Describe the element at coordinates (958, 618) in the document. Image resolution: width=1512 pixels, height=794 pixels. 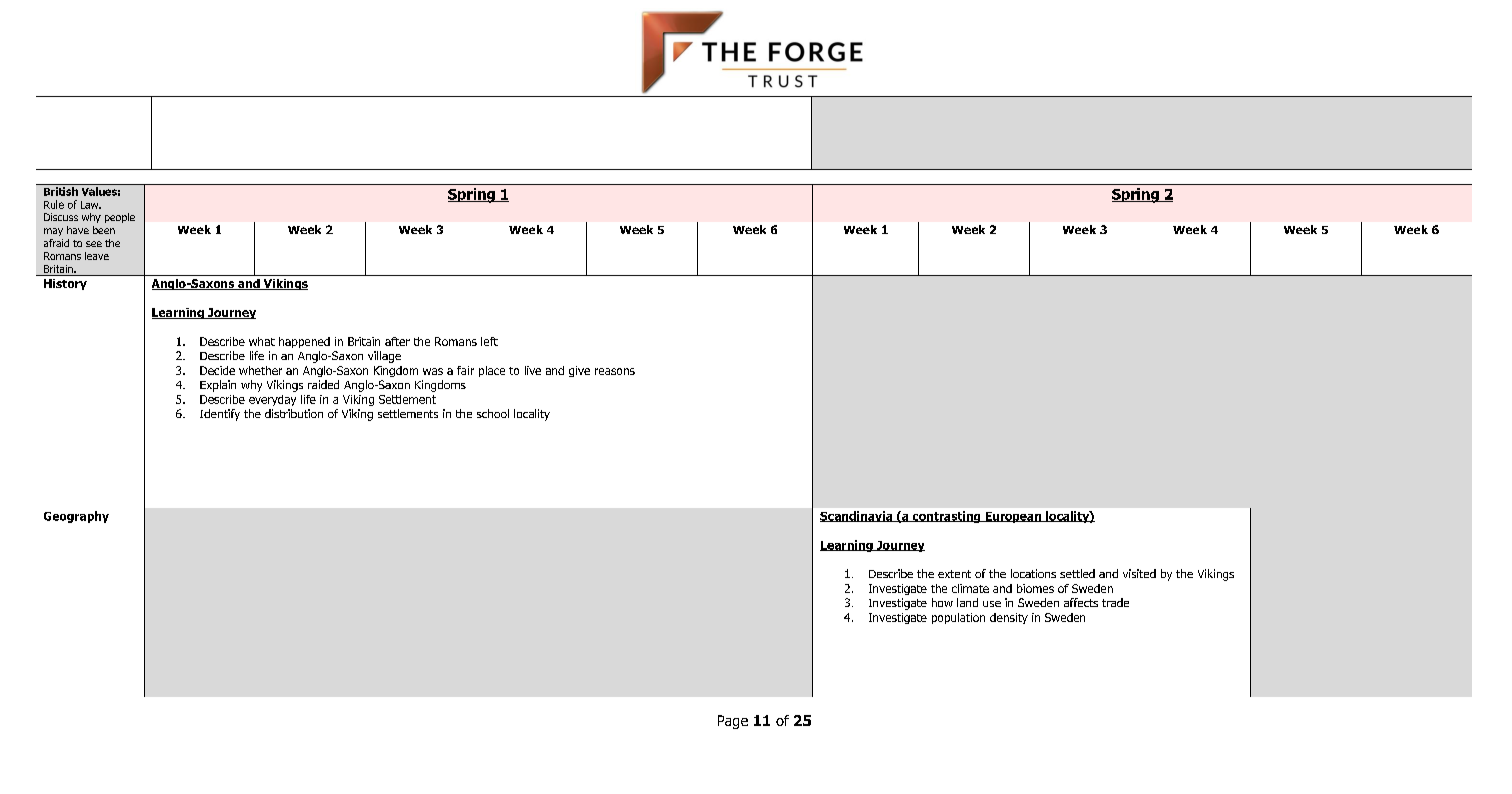
I see `population` at that location.
